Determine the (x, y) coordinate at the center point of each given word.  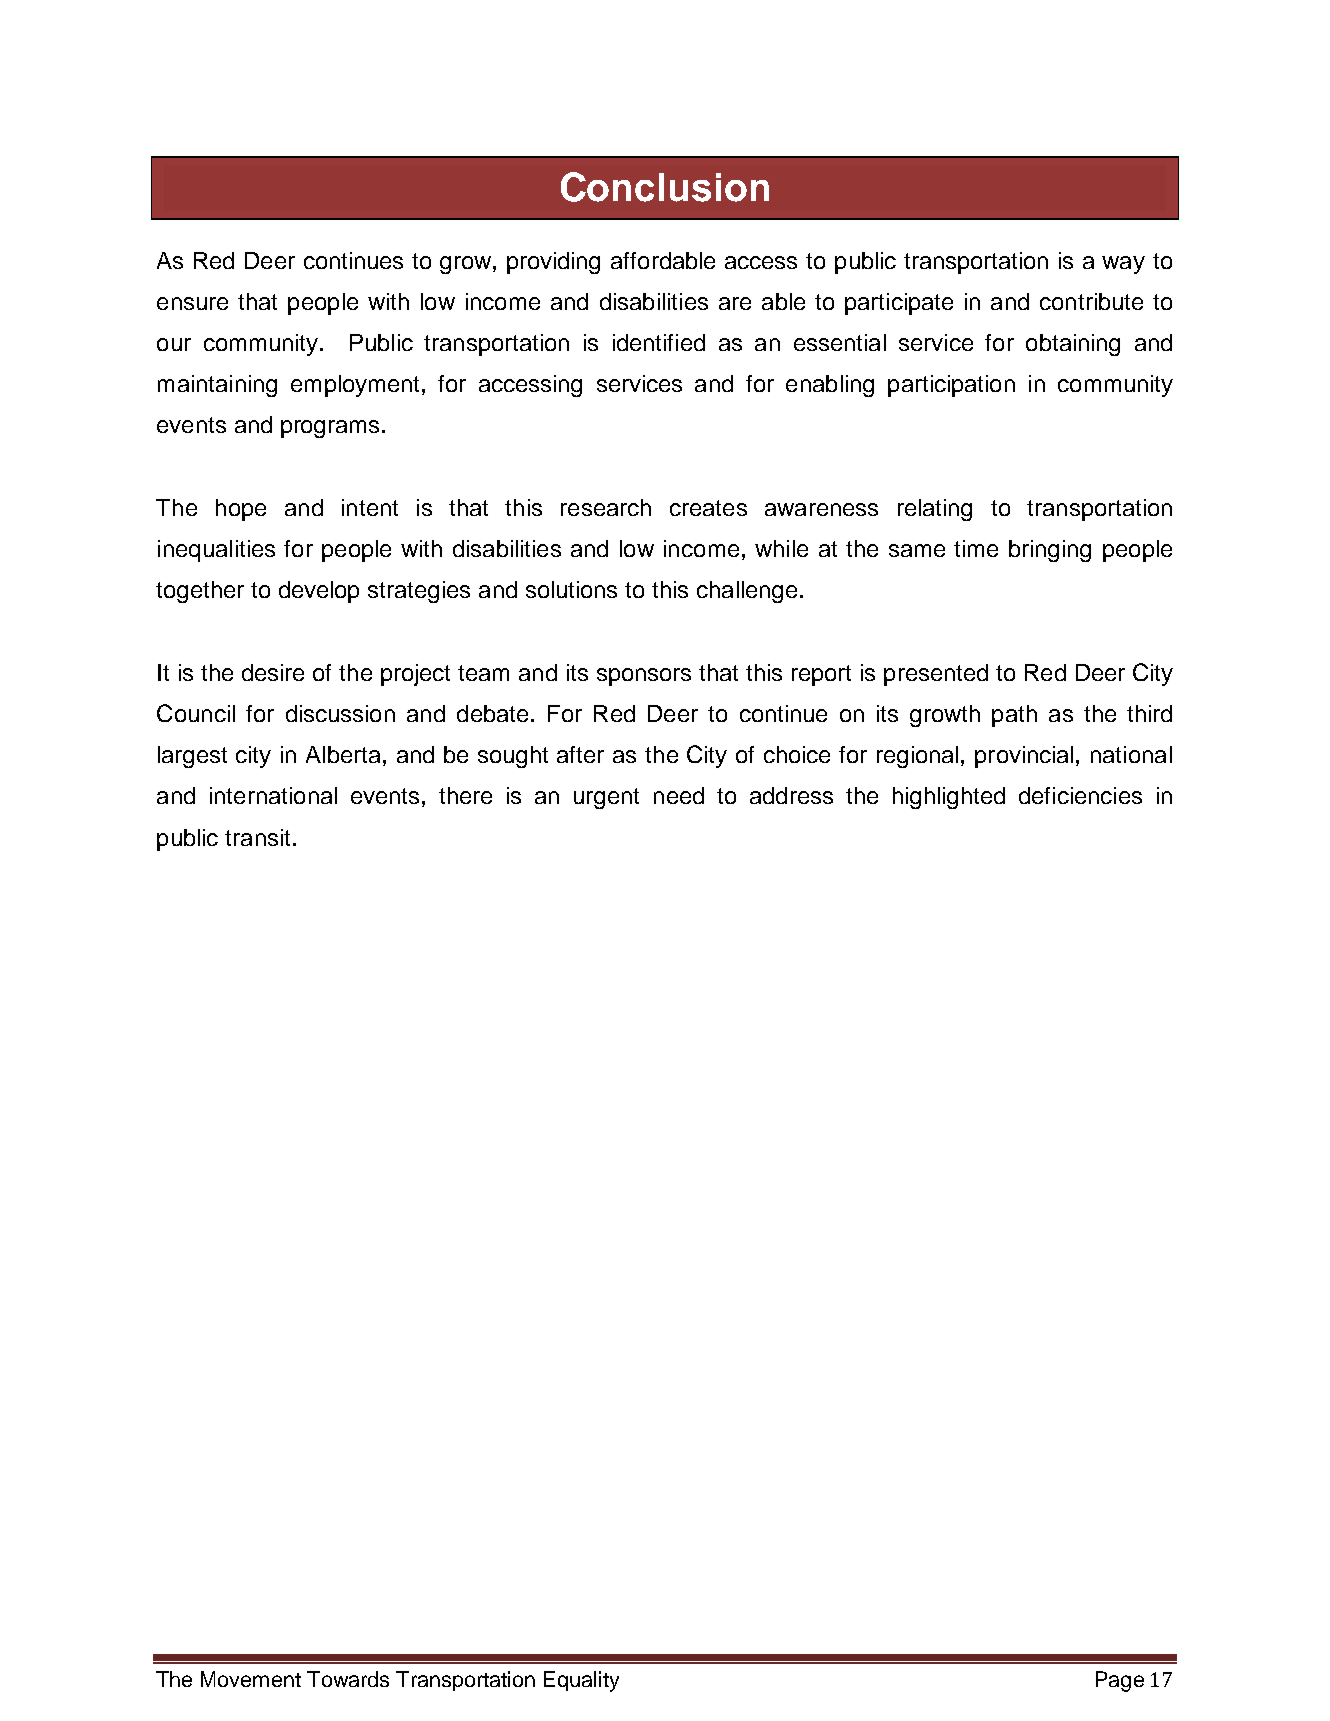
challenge (747, 592)
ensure (192, 303)
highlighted (949, 798)
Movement (251, 1679)
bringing (1050, 551)
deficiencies (1080, 795)
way (1123, 265)
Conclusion (665, 187)
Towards (348, 1679)
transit (257, 837)
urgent (606, 798)
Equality (581, 1681)
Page (1120, 1681)
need (679, 795)
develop (319, 592)
